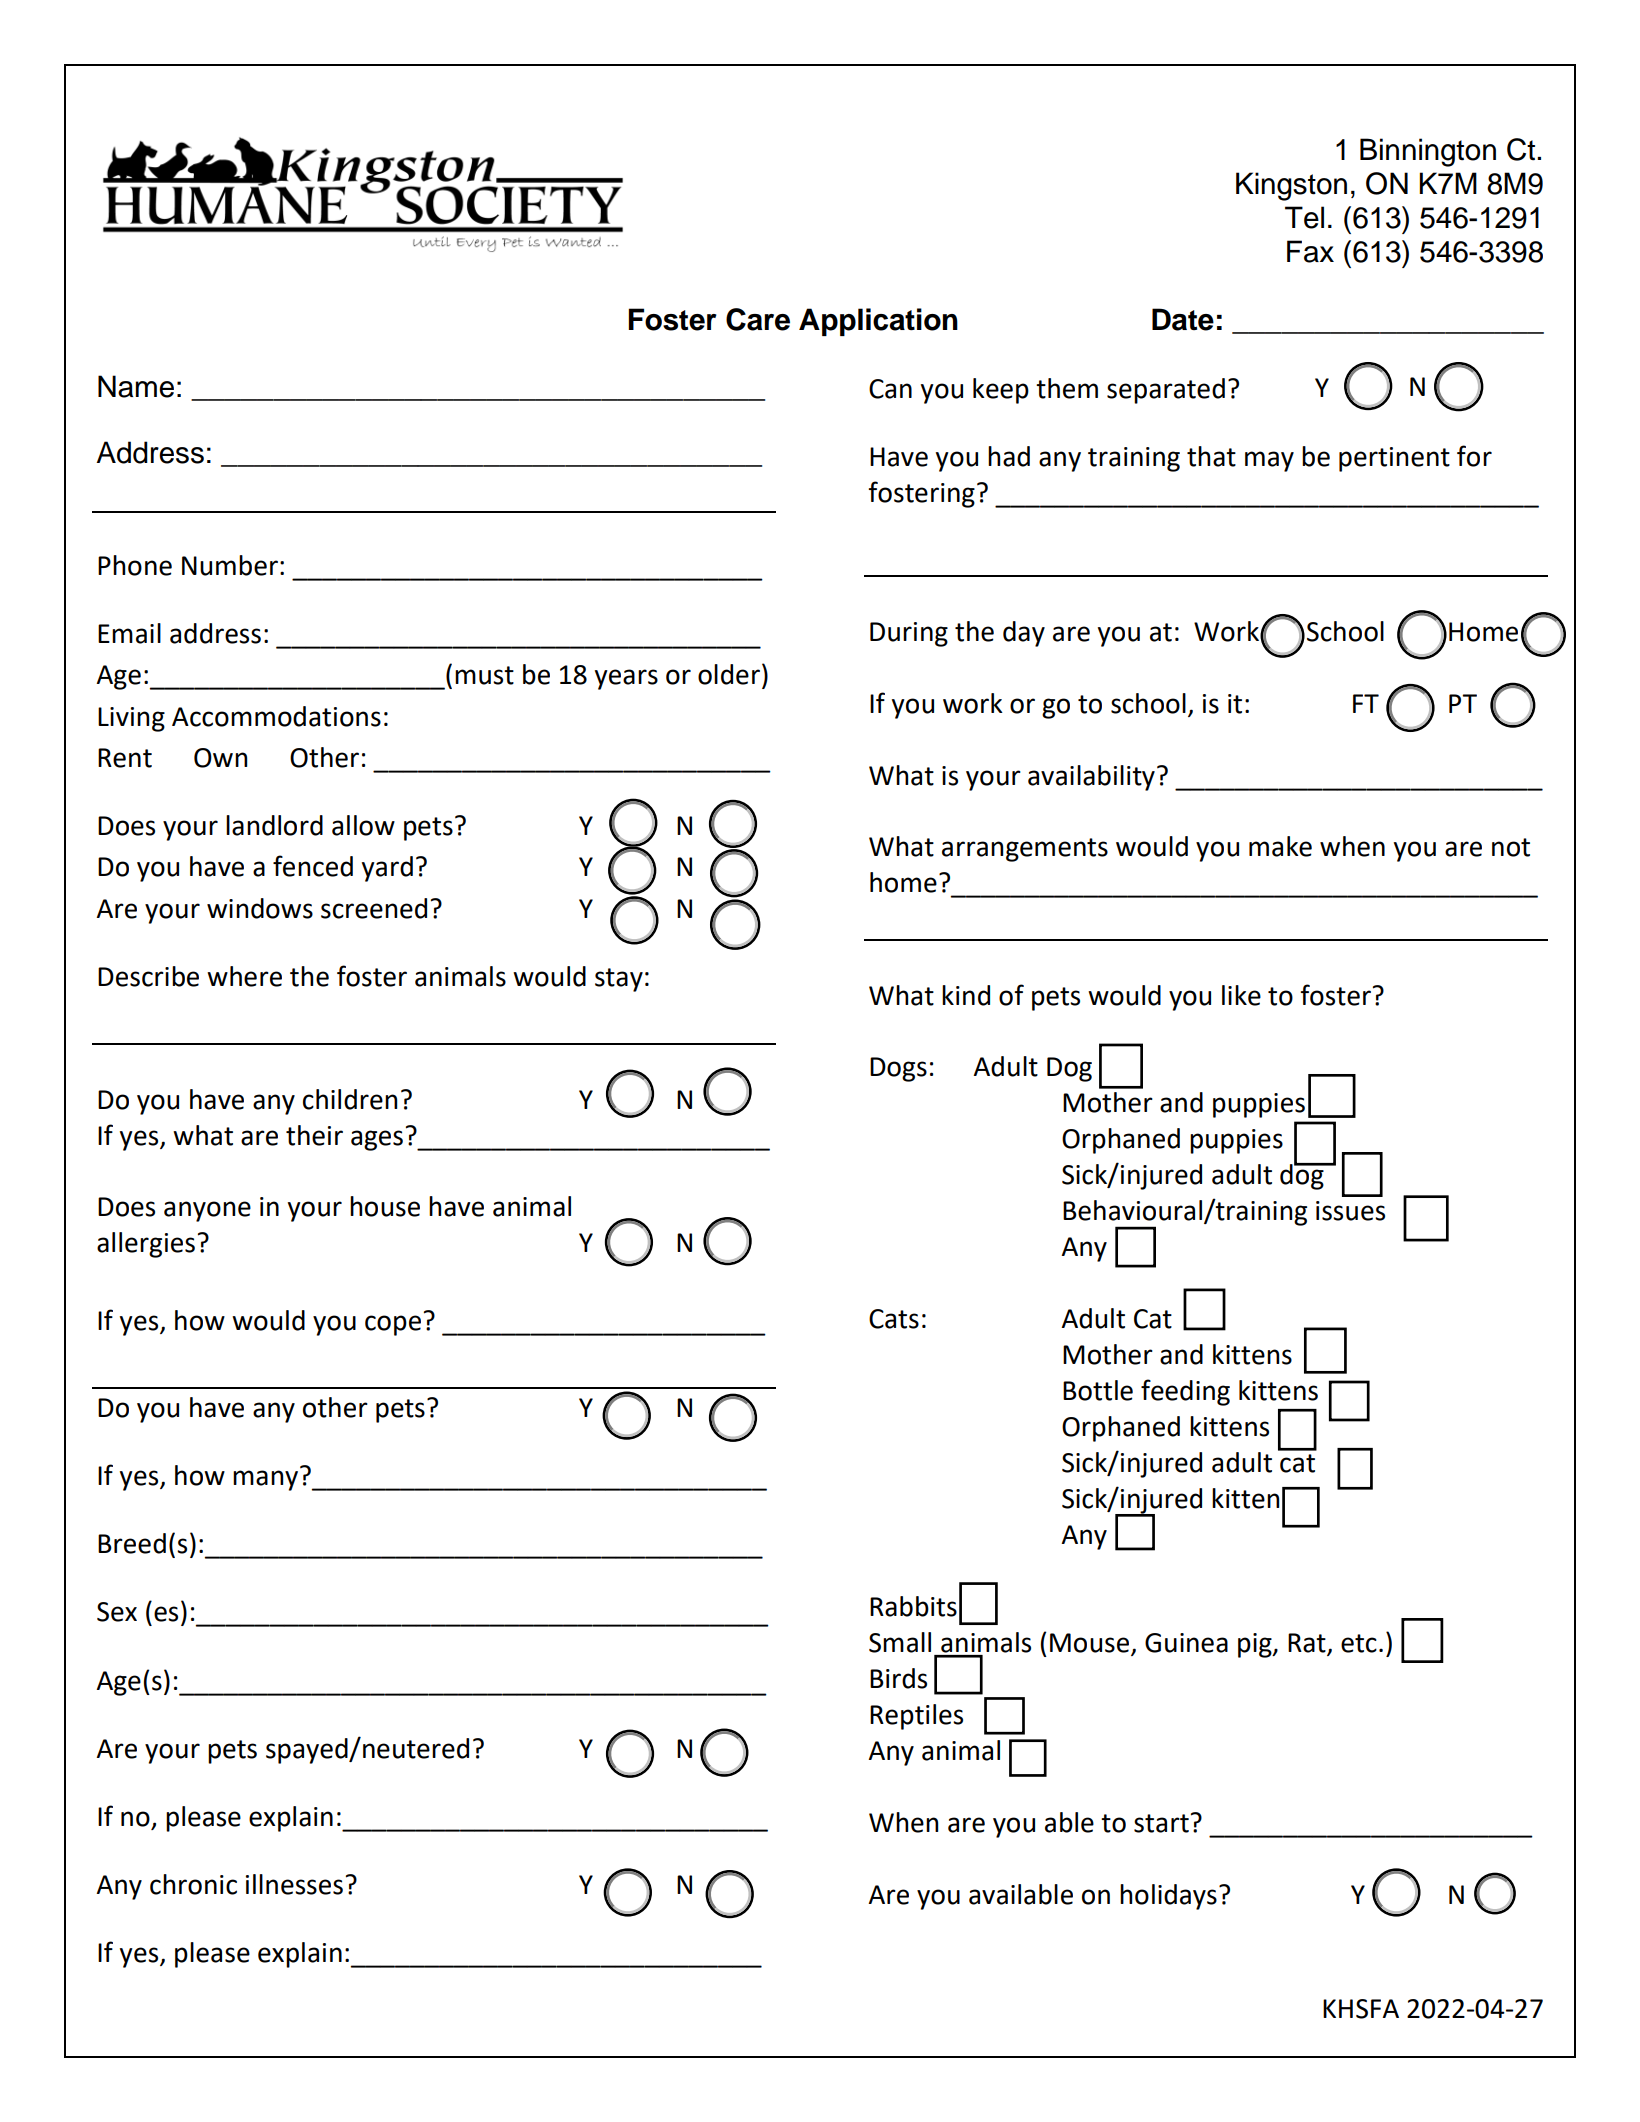  I want to click on where, so click(244, 976).
